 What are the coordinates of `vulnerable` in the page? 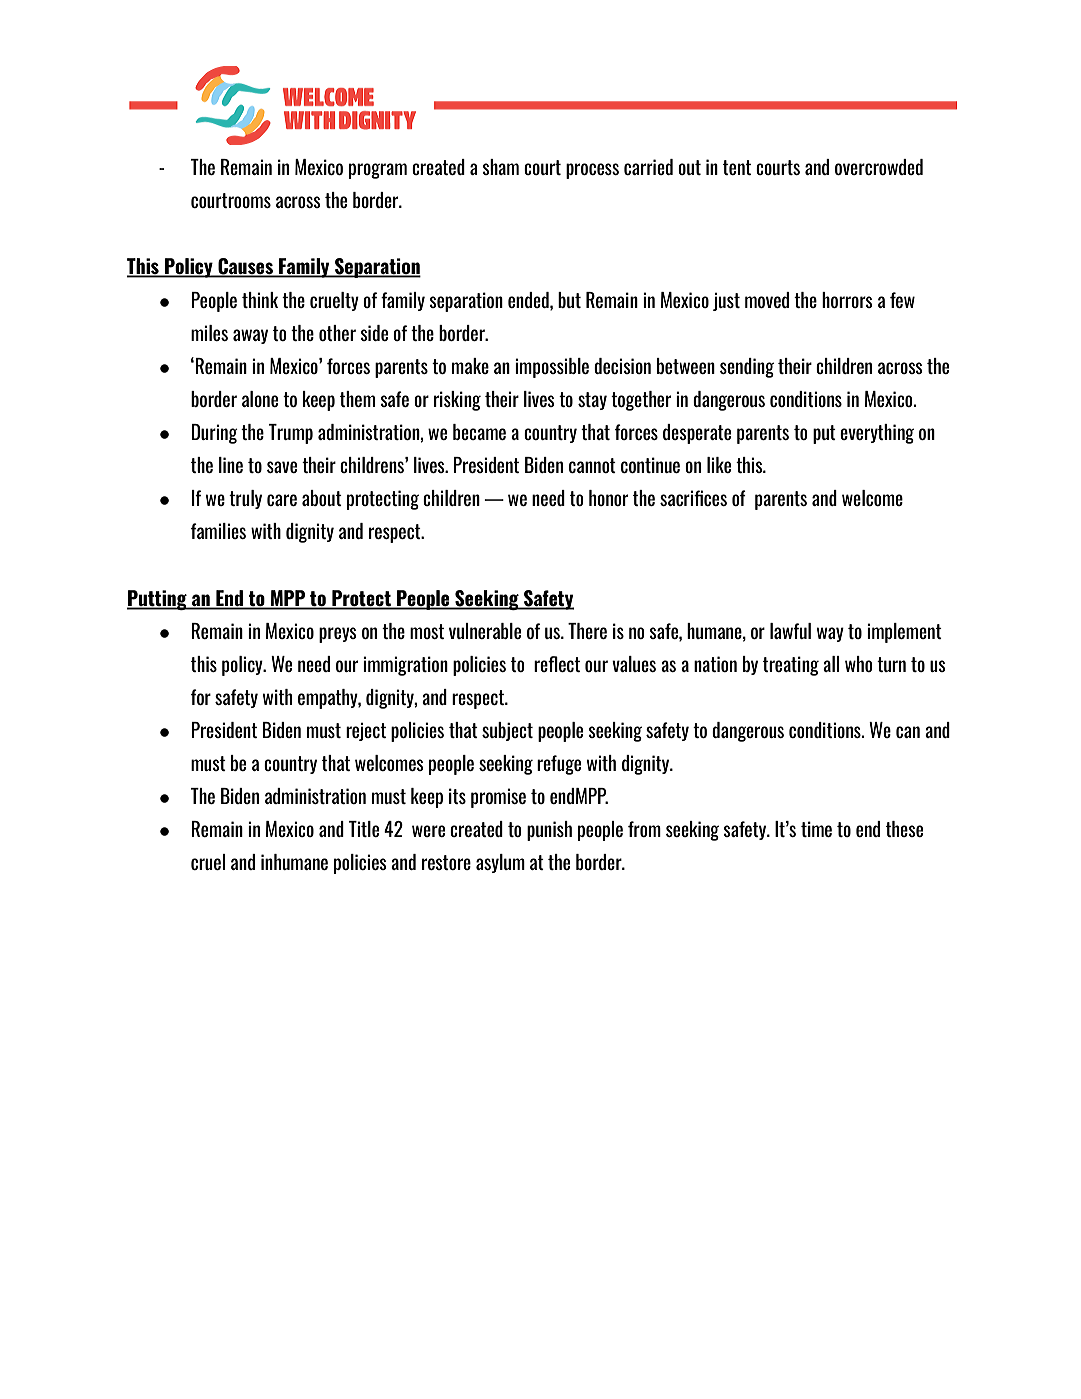 It's located at (485, 631).
